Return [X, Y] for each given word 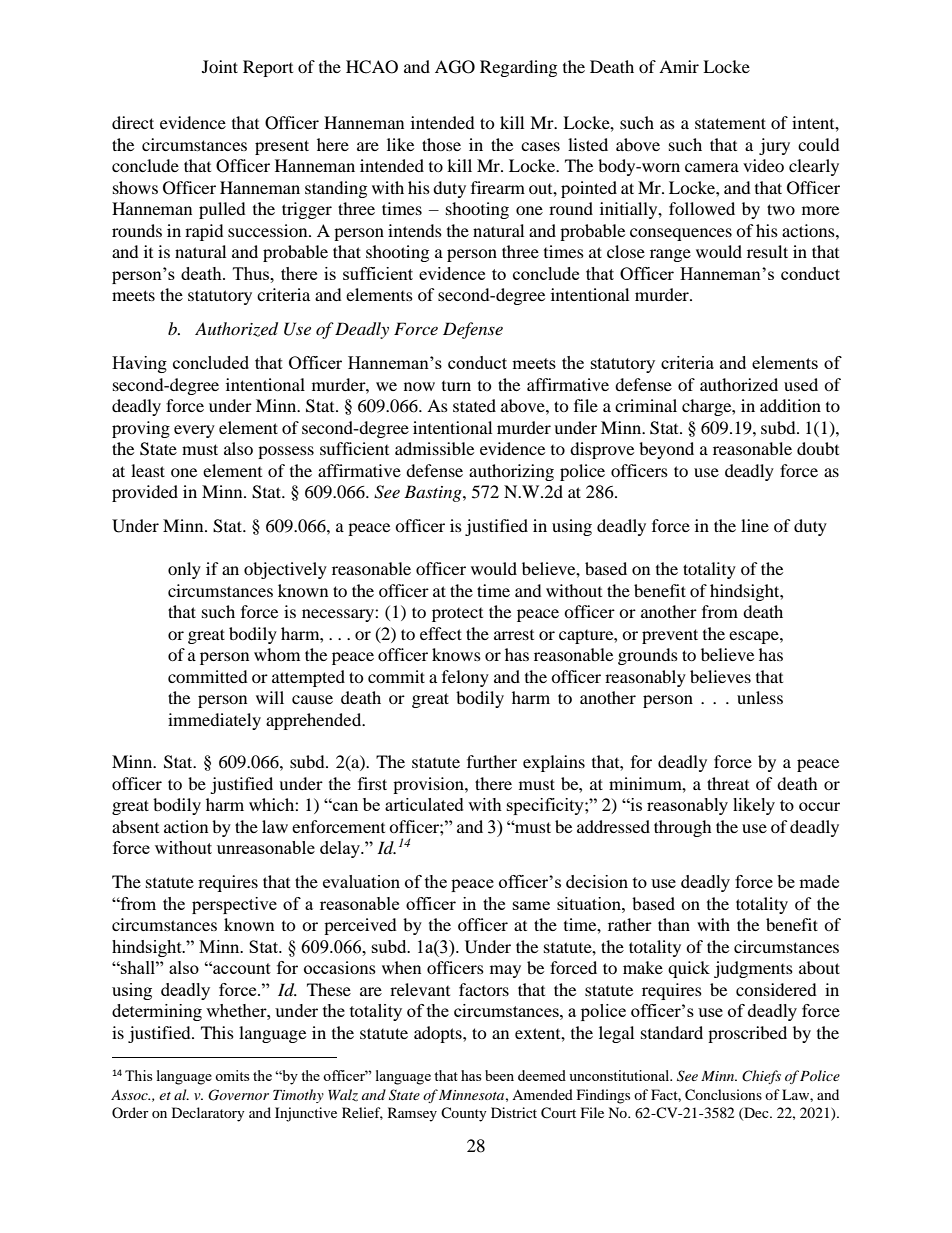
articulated [424, 804]
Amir [679, 66]
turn [456, 386]
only [184, 570]
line [755, 525]
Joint [220, 66]
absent [135, 826]
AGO [455, 67]
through [683, 828]
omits [232, 1075]
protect [457, 615]
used [801, 384]
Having [139, 364]
